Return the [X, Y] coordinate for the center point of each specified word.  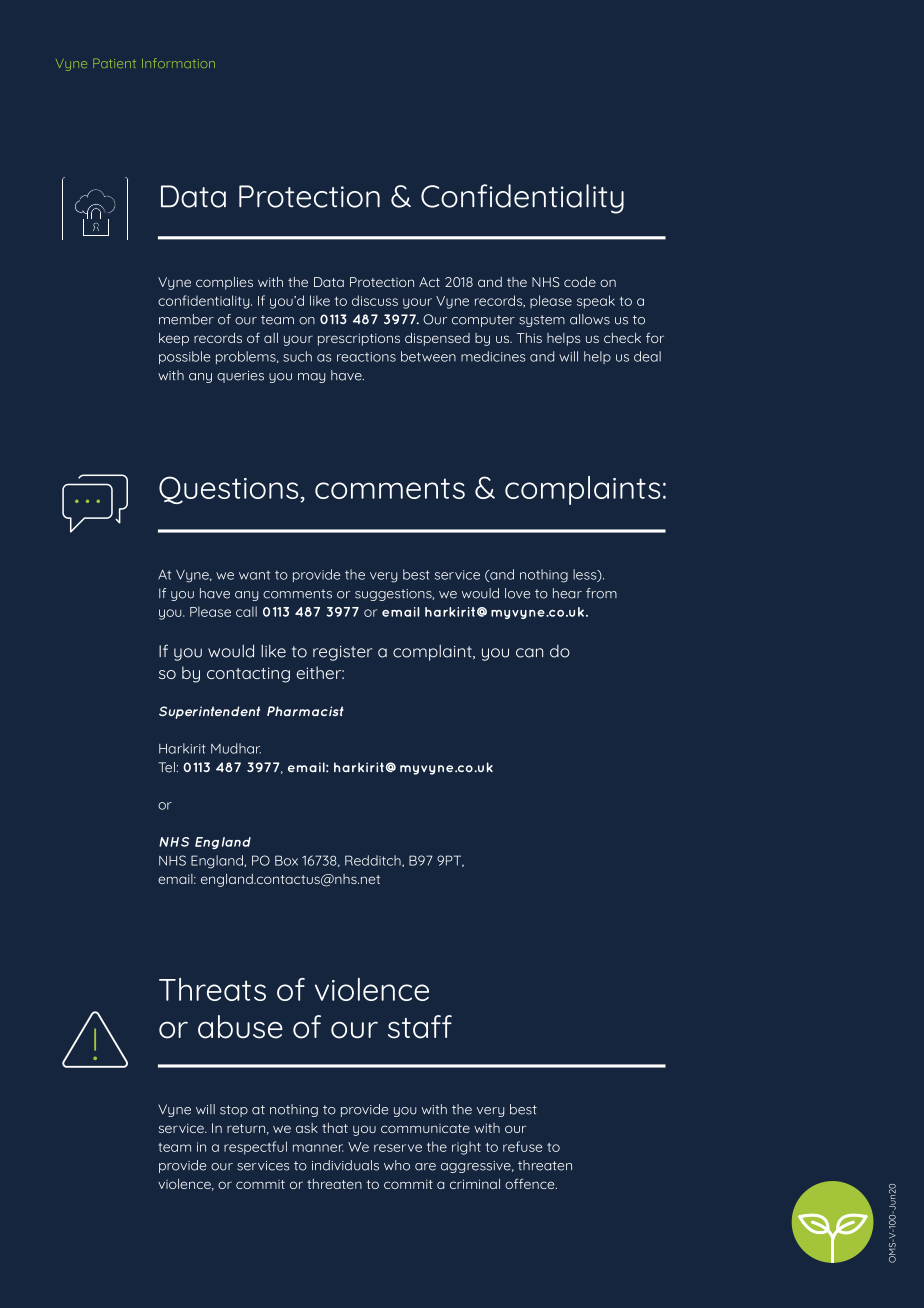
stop [234, 1111]
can [529, 653]
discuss [375, 300]
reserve [398, 1148]
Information [178, 63]
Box [286, 860]
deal [647, 356]
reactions [366, 357]
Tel [166, 767]
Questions [230, 490]
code [580, 282]
